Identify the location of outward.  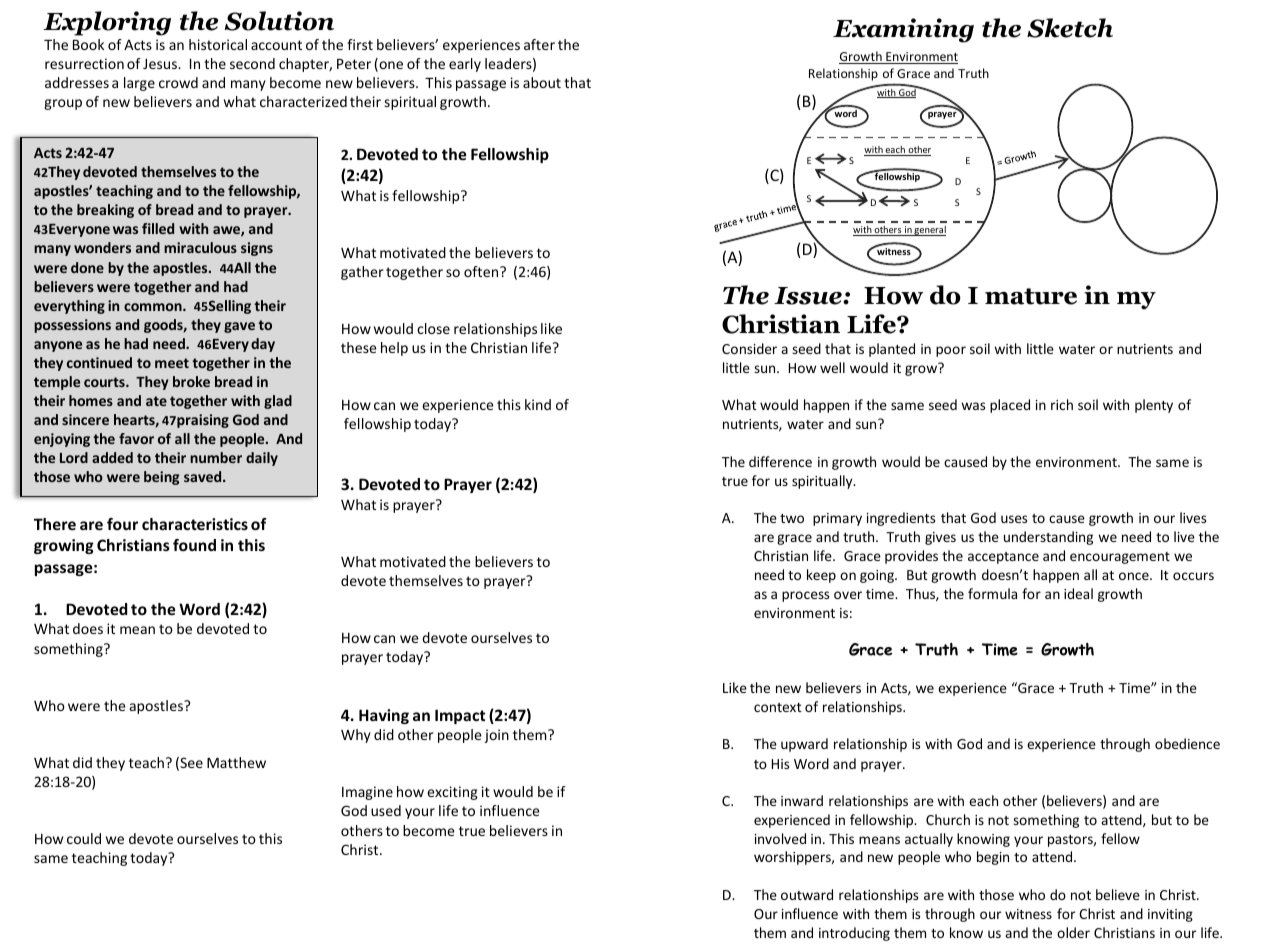
(807, 894).
